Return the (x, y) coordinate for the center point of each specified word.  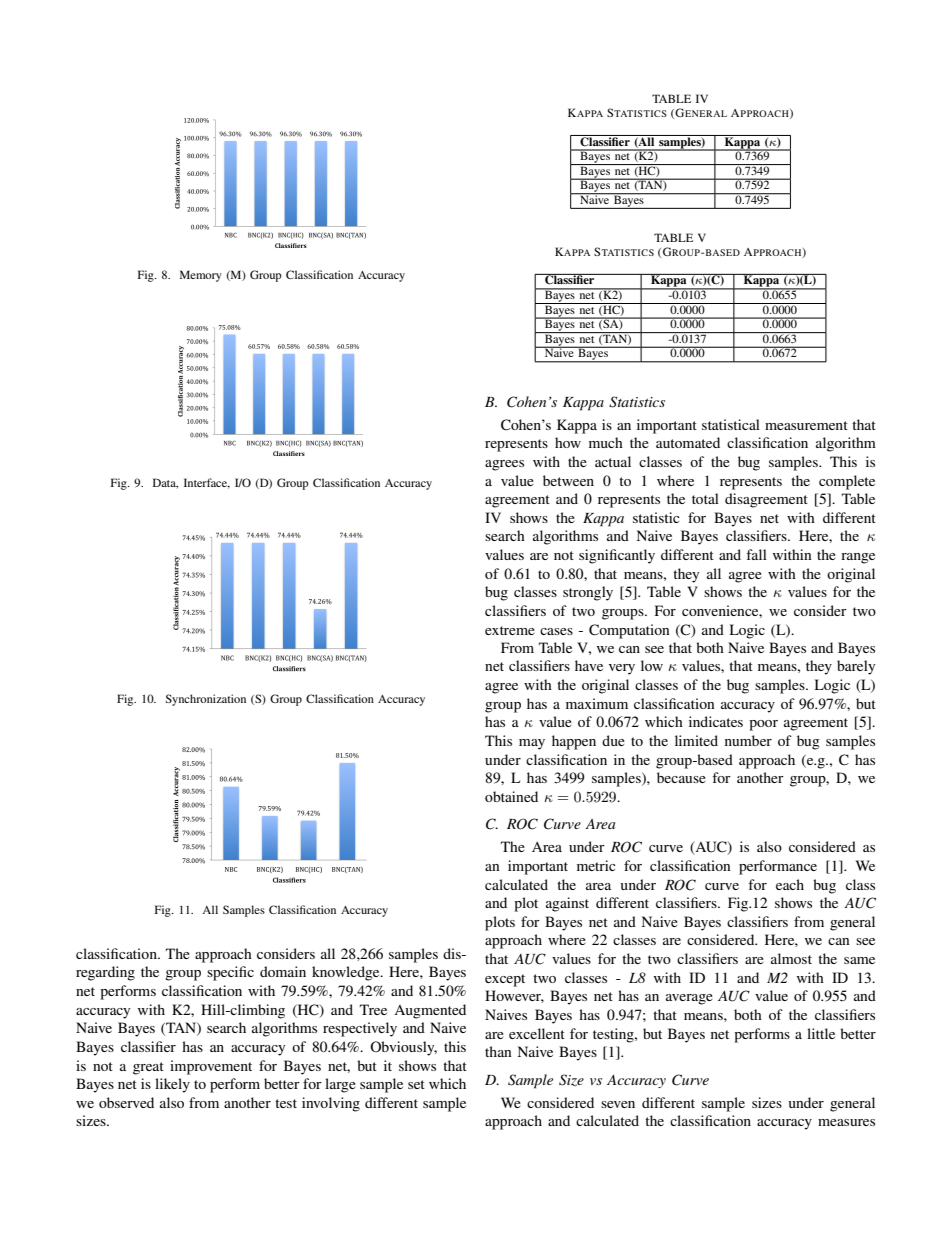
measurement (806, 425)
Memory (201, 276)
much (606, 442)
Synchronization (206, 700)
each (790, 884)
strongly (588, 593)
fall (756, 554)
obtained (511, 796)
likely (172, 1085)
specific (230, 973)
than (498, 1051)
